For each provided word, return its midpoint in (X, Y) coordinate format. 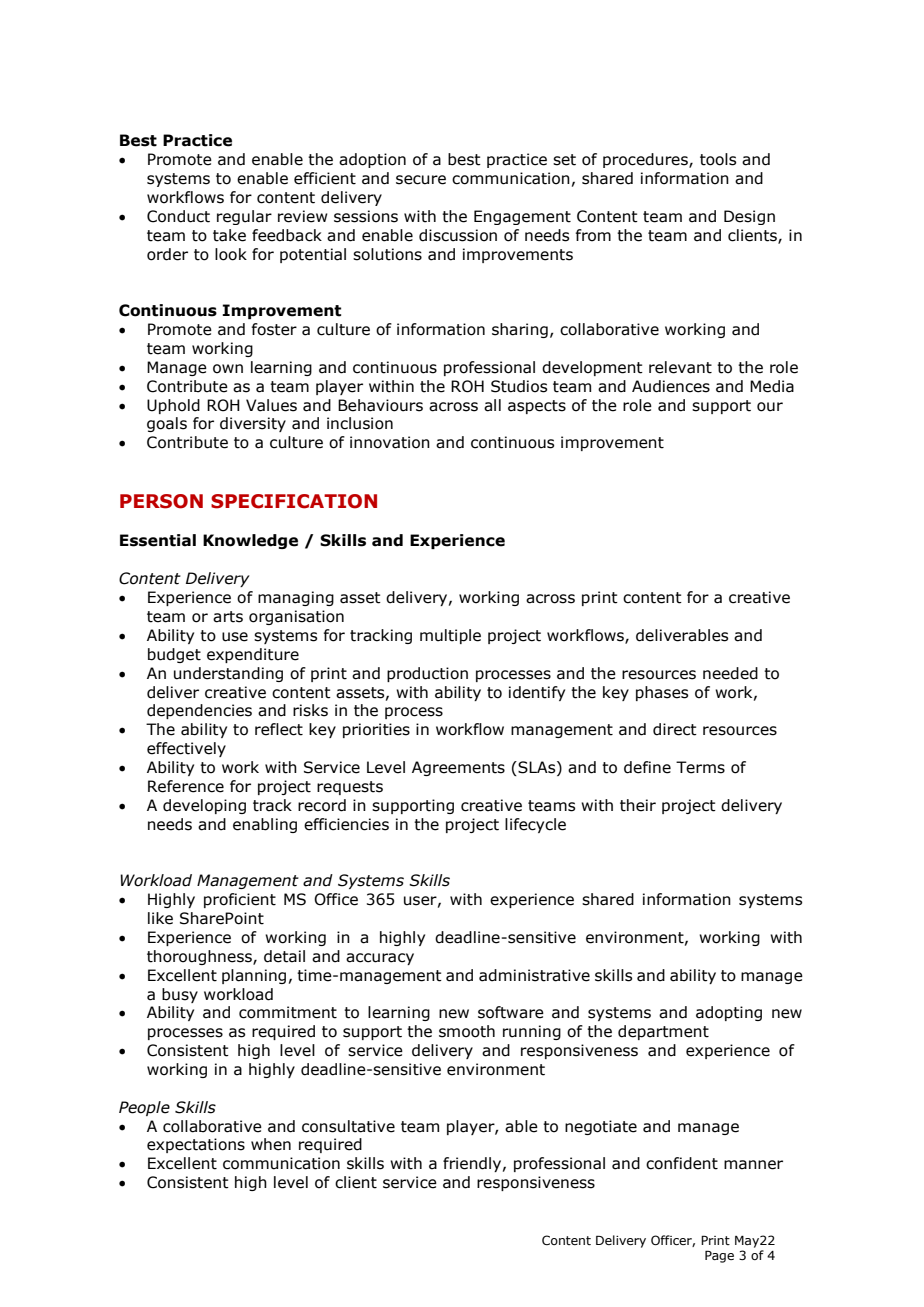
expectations (196, 1145)
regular (244, 217)
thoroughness (200, 957)
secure (421, 180)
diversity (253, 424)
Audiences (671, 386)
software (511, 1012)
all (492, 405)
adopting (729, 1013)
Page (719, 1256)
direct (675, 729)
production (427, 674)
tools (718, 159)
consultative (348, 1126)
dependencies (199, 711)
